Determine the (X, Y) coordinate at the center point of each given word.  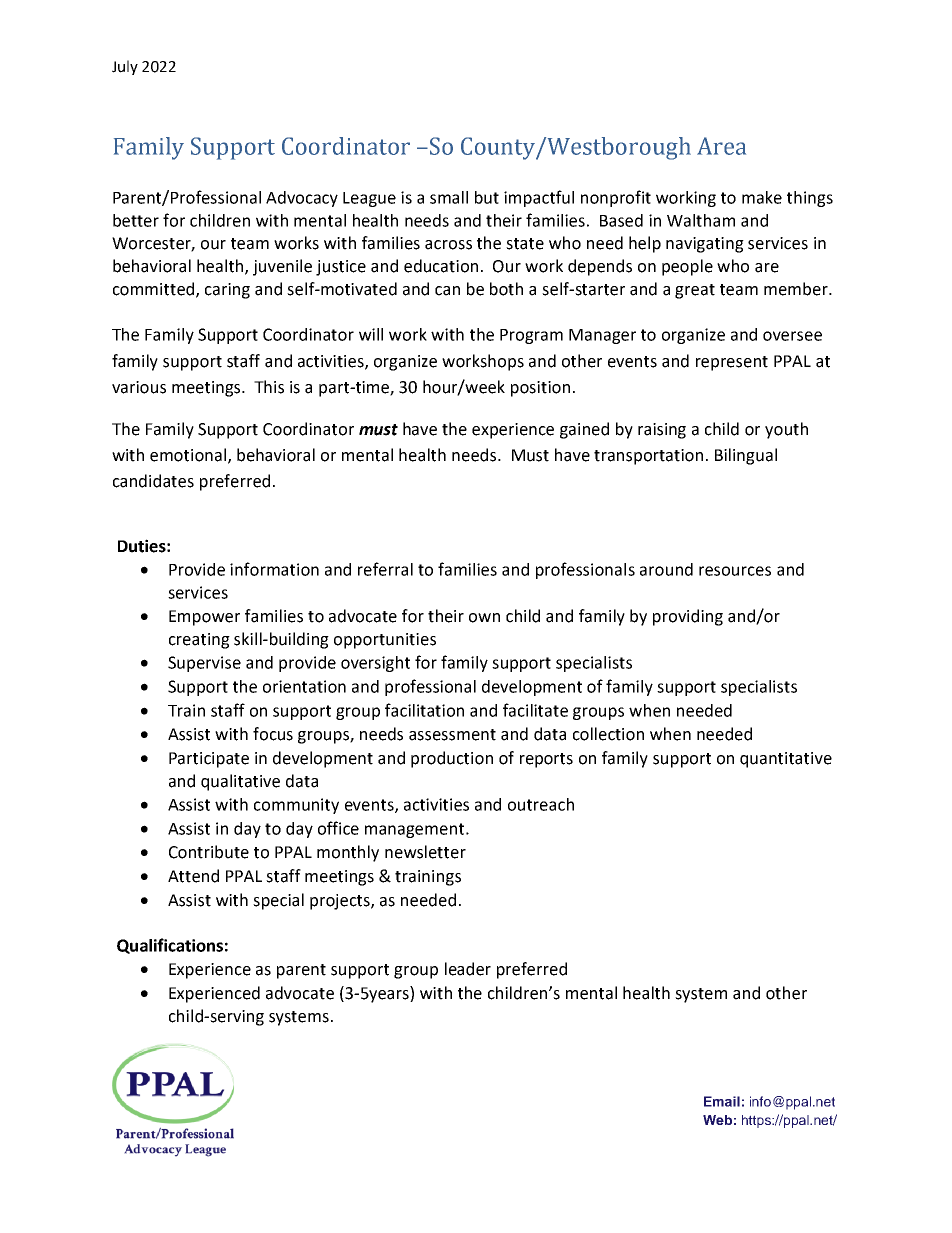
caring (227, 291)
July (125, 67)
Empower (204, 618)
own (484, 618)
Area (721, 146)
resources (735, 571)
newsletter (425, 852)
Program (531, 336)
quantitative (786, 760)
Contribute (209, 852)
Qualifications (170, 946)
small (449, 197)
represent (732, 363)
